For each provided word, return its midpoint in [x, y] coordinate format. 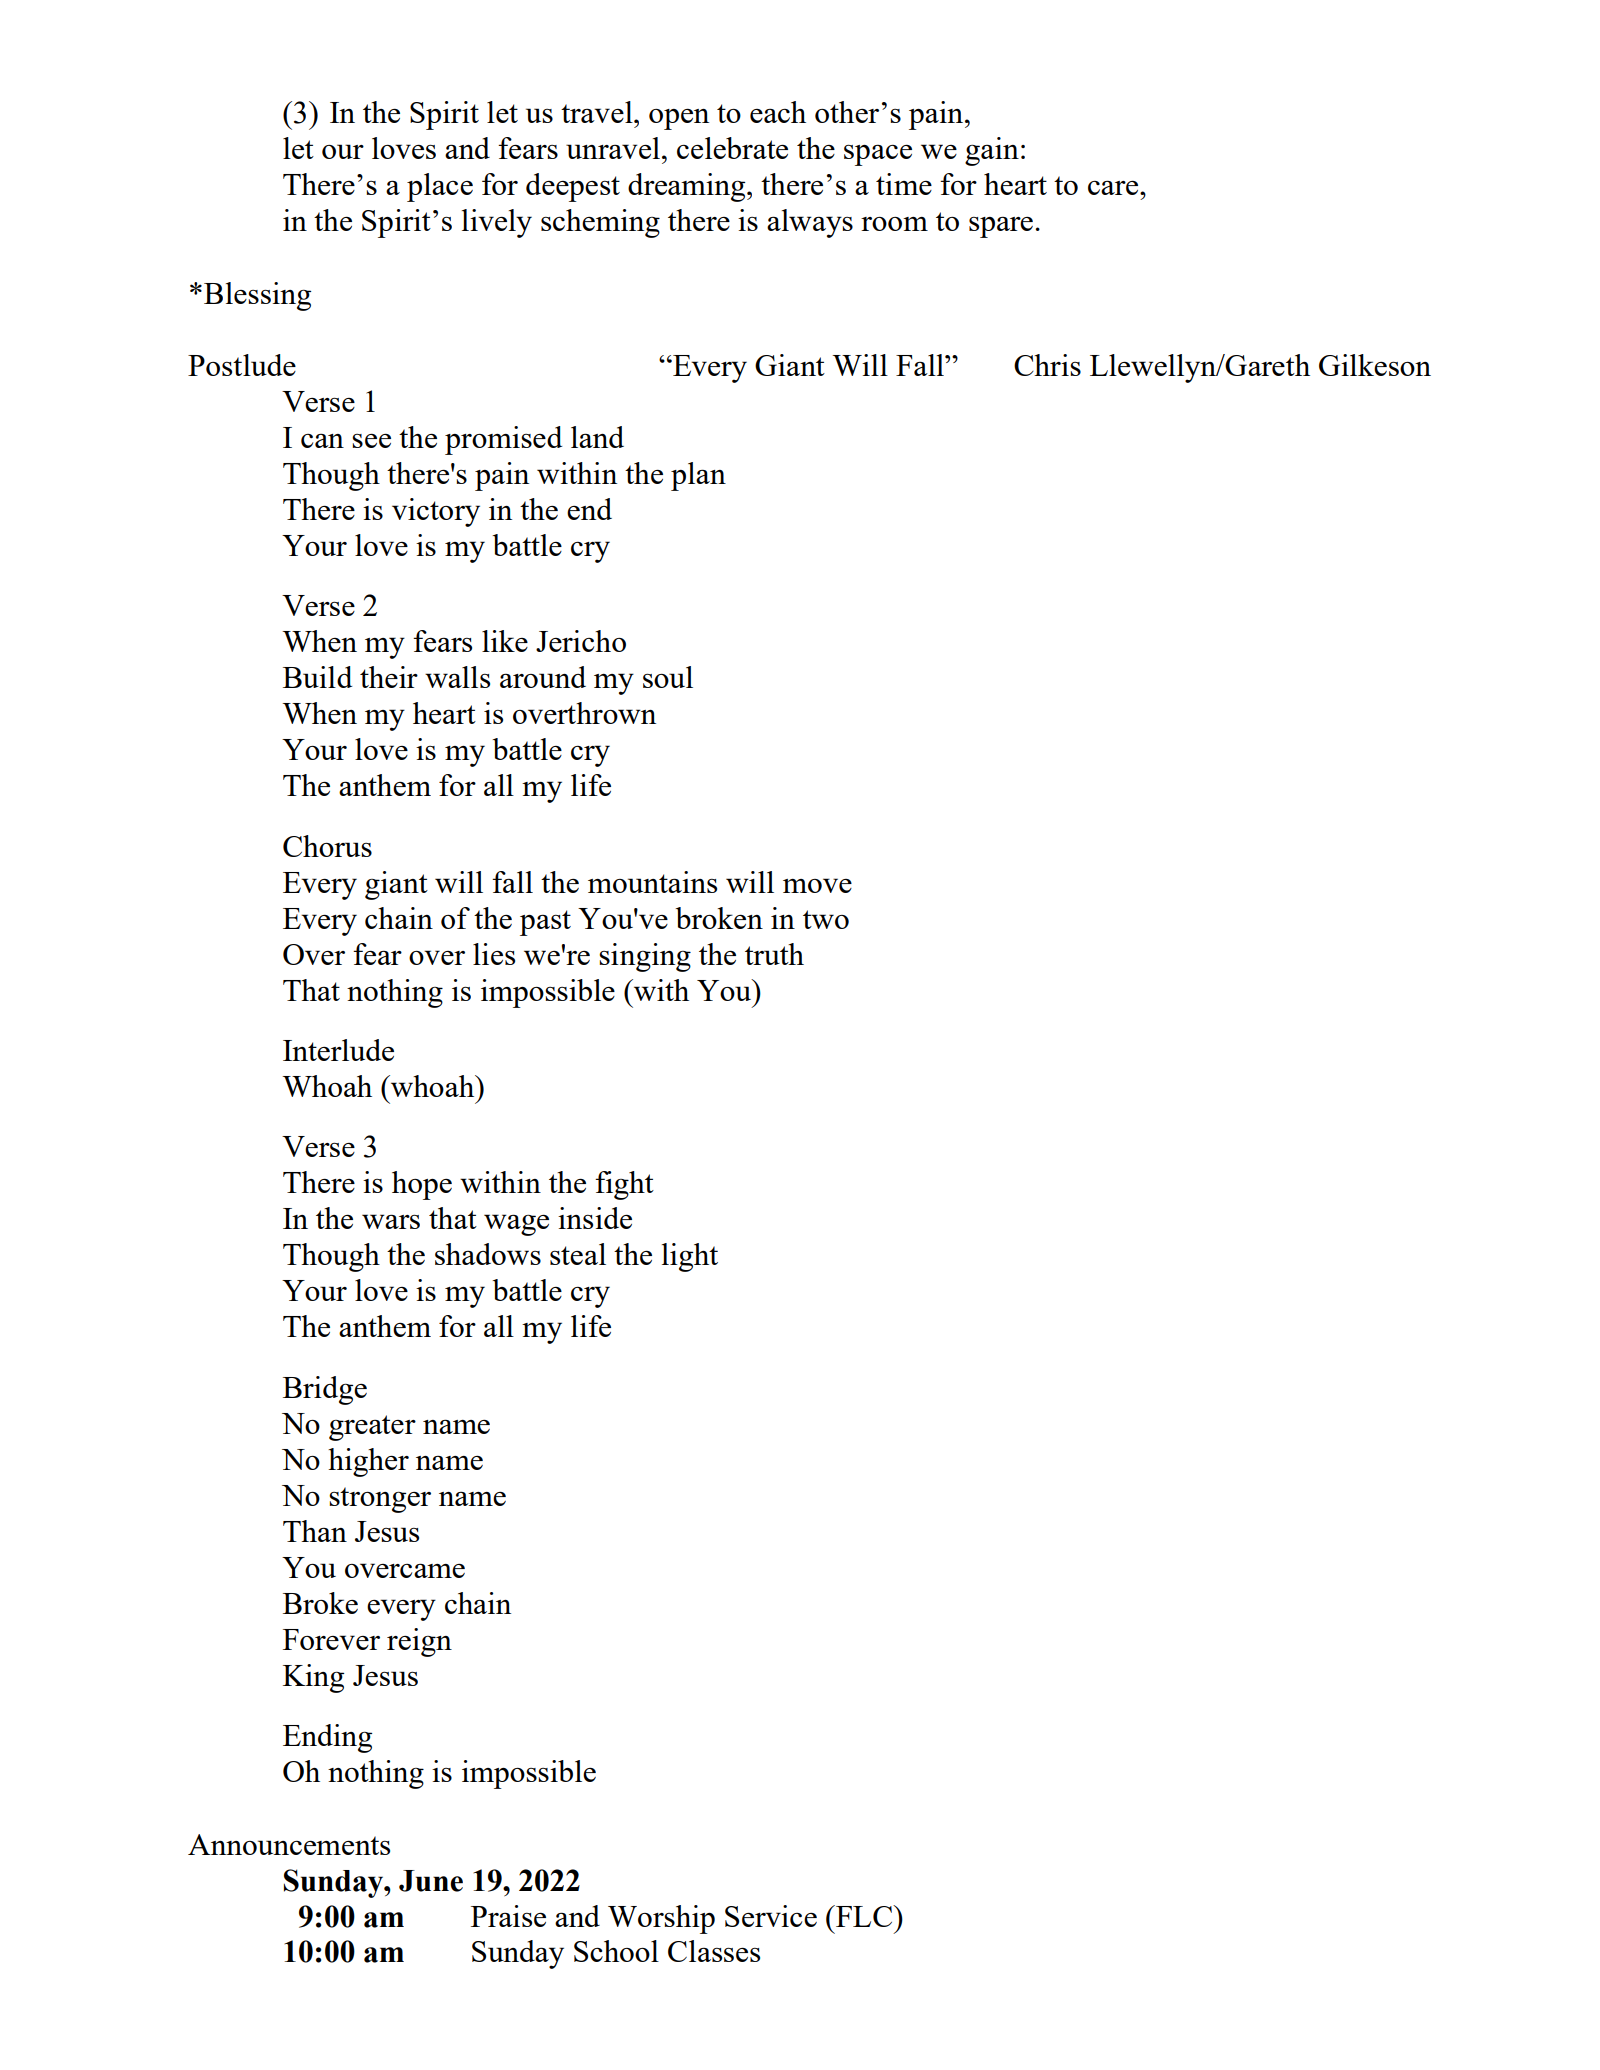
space [878, 155]
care [1114, 187]
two [826, 919]
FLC [864, 1916]
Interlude [338, 1050]
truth [774, 954]
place [440, 187]
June [431, 1881]
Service [771, 1916]
